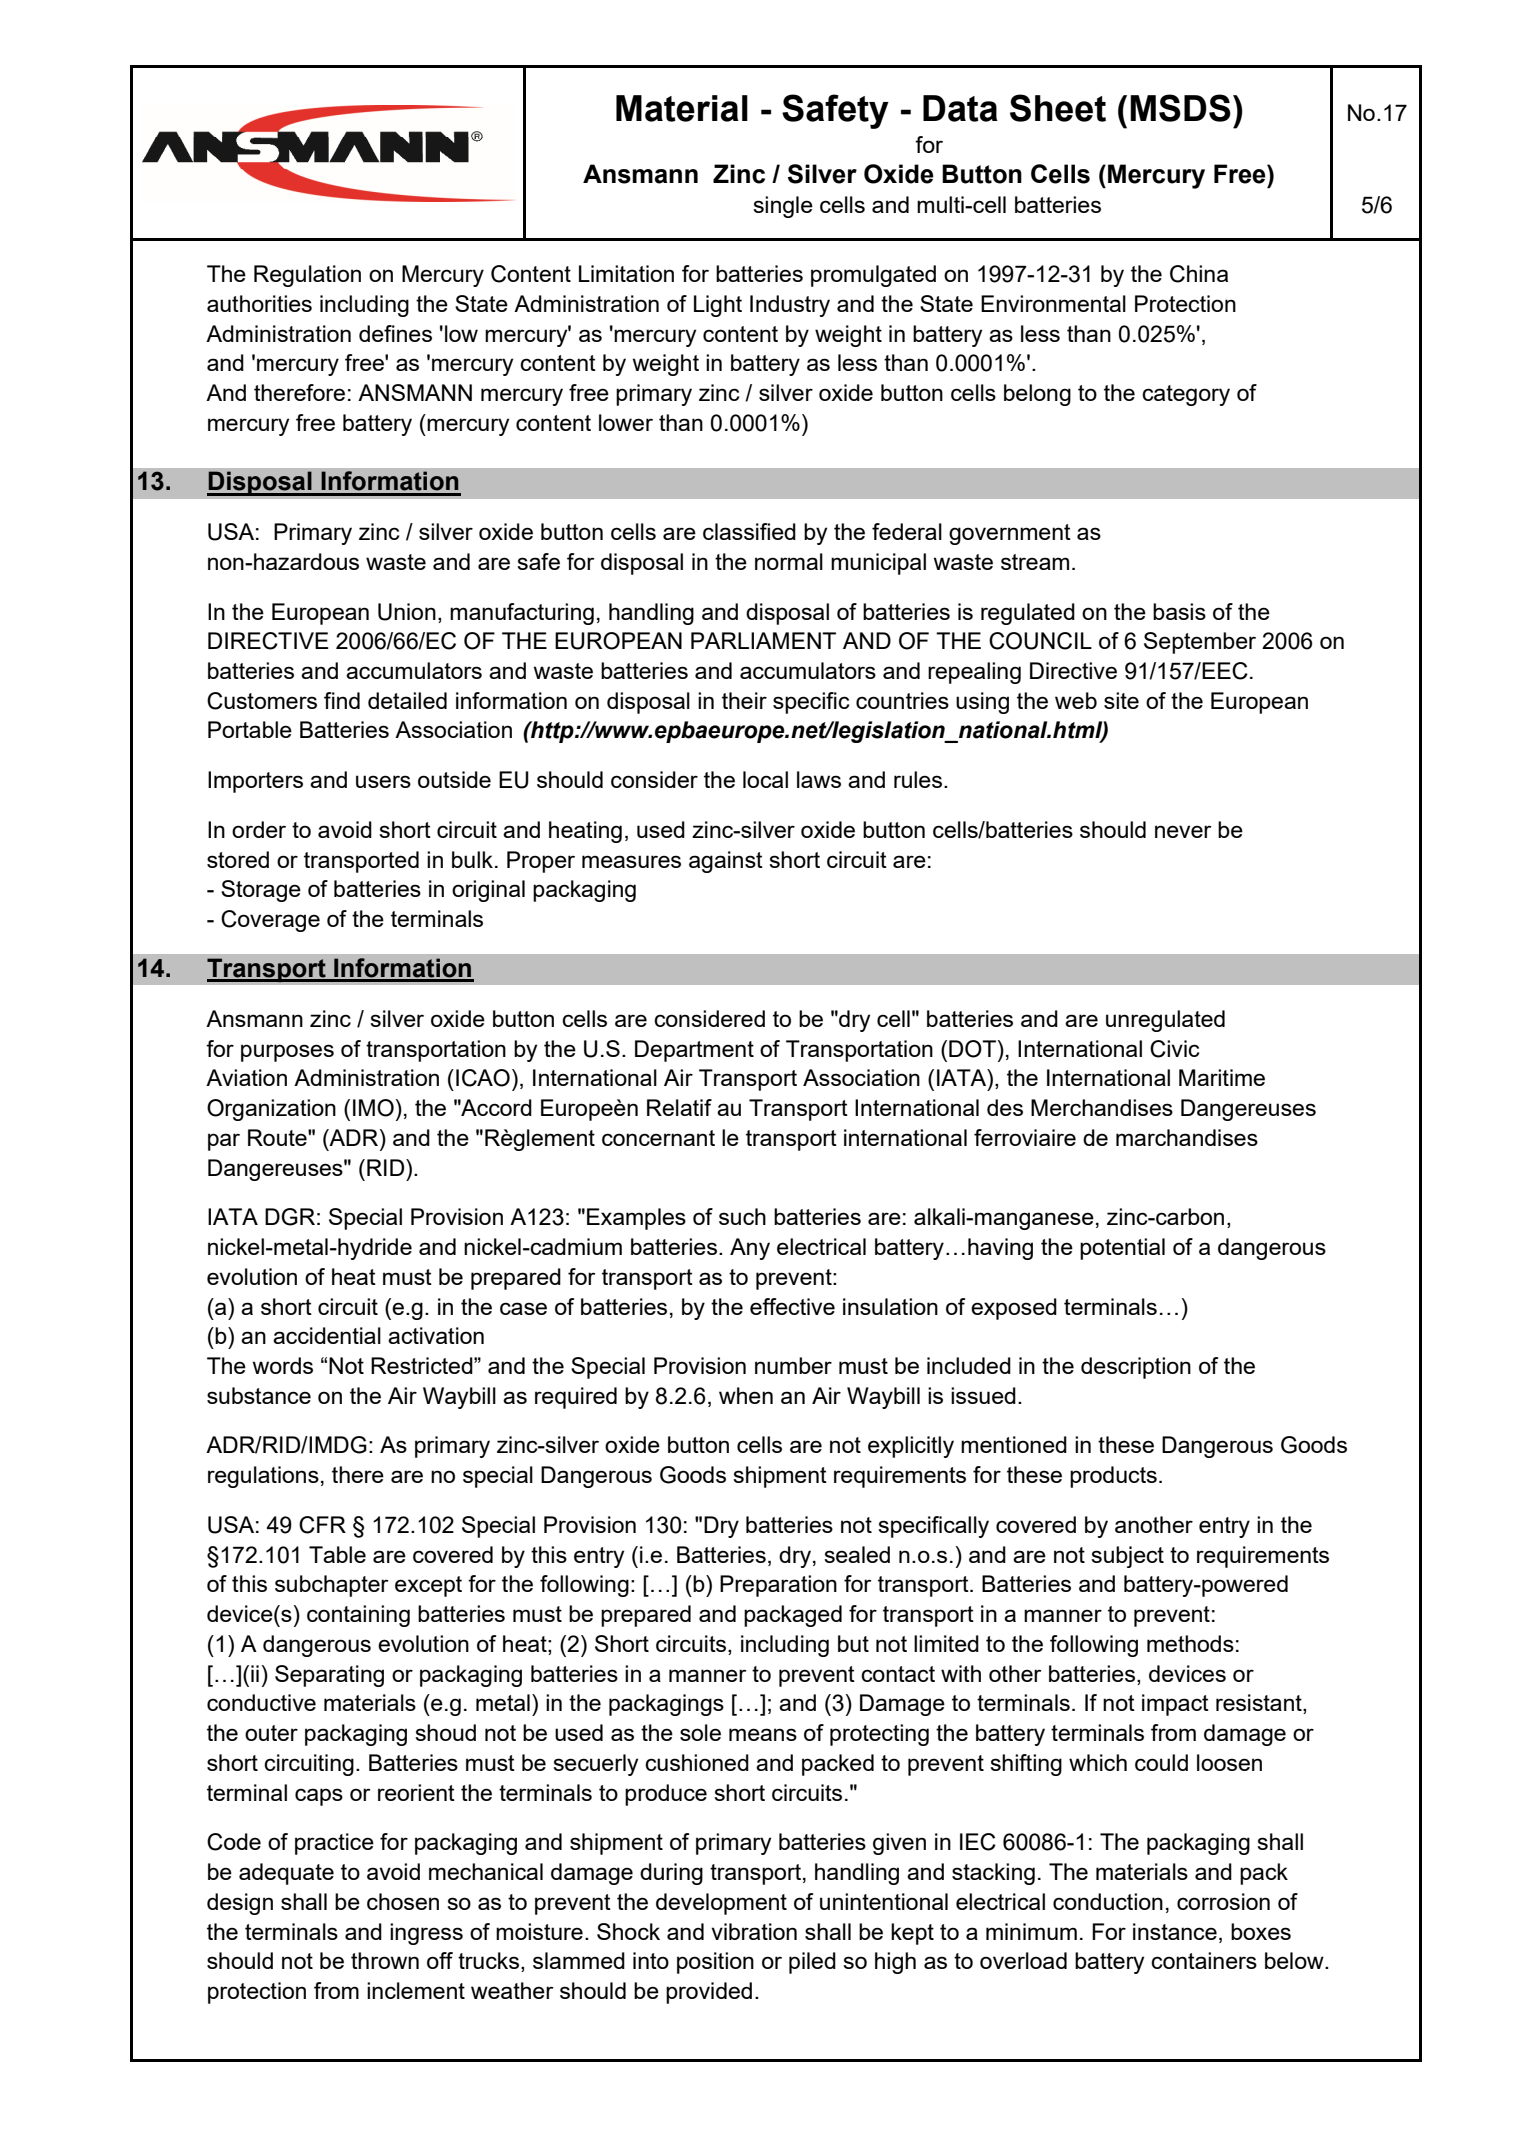 The height and width of the screenshot is (2152, 1521). I want to click on number, so click(793, 1365).
